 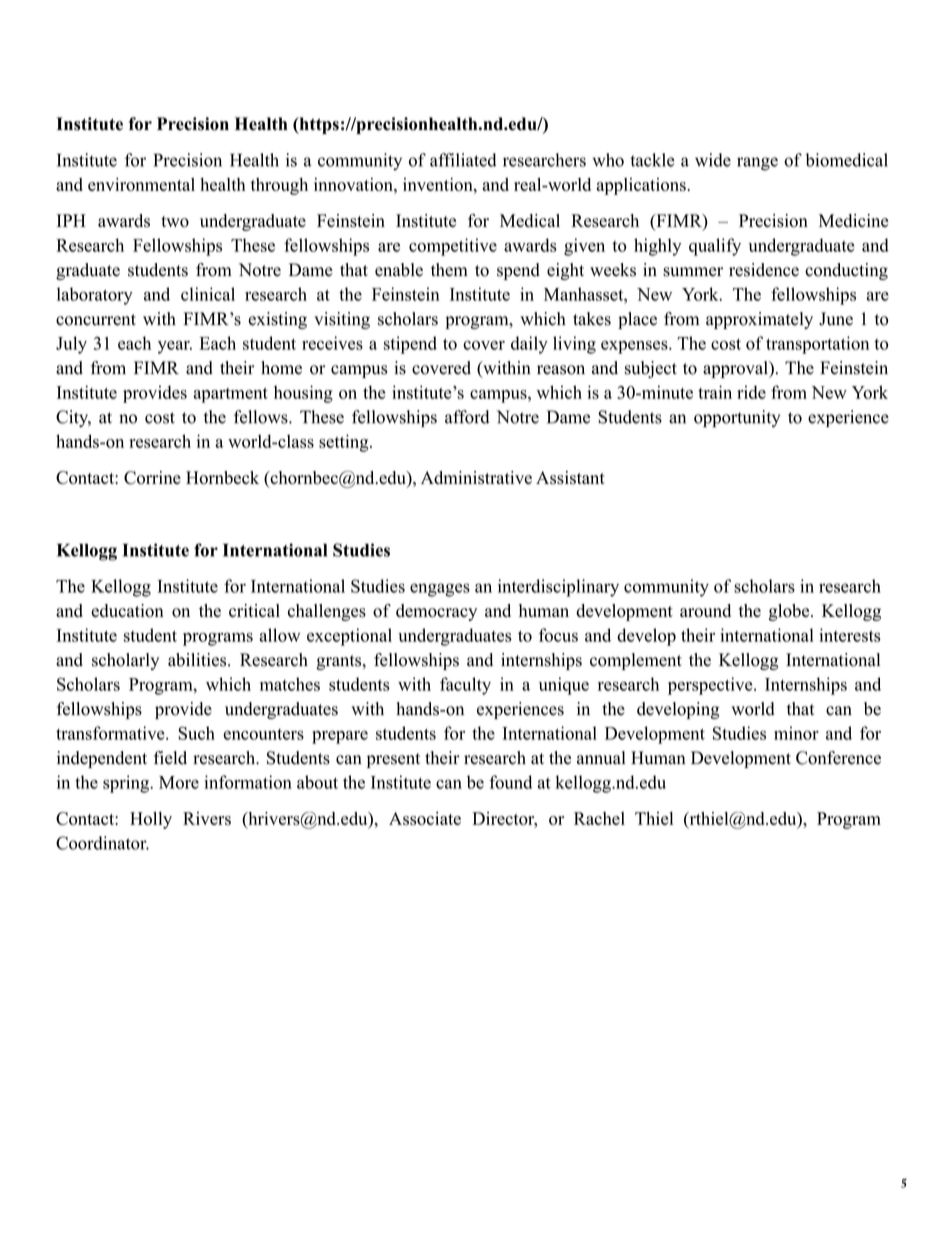 I want to click on invention, so click(x=439, y=184).
